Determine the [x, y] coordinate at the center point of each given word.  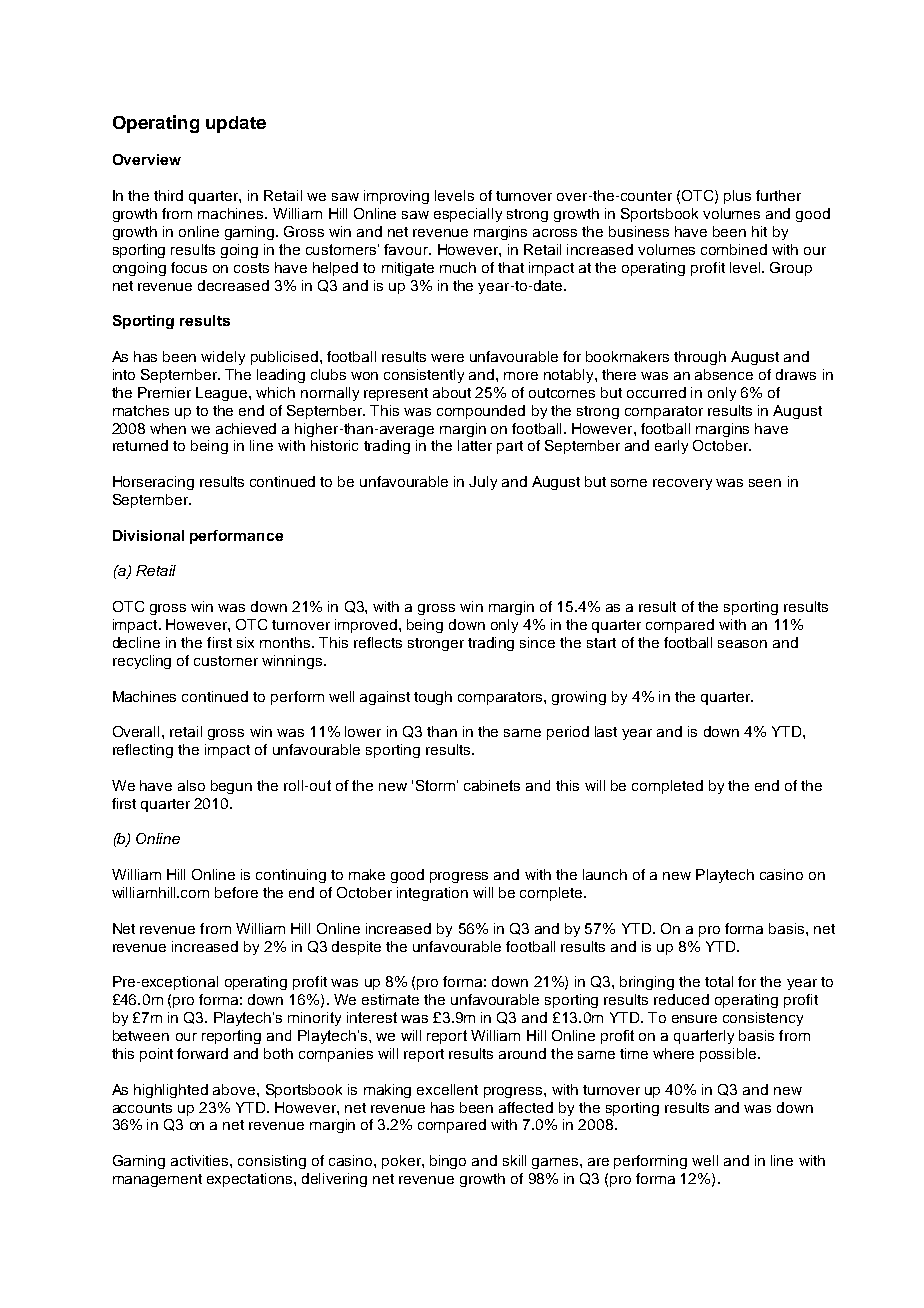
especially [468, 215]
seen [765, 483]
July [483, 483]
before [236, 892]
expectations [251, 1180]
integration [432, 894]
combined [734, 249]
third [168, 195]
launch [605, 874]
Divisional [148, 535]
